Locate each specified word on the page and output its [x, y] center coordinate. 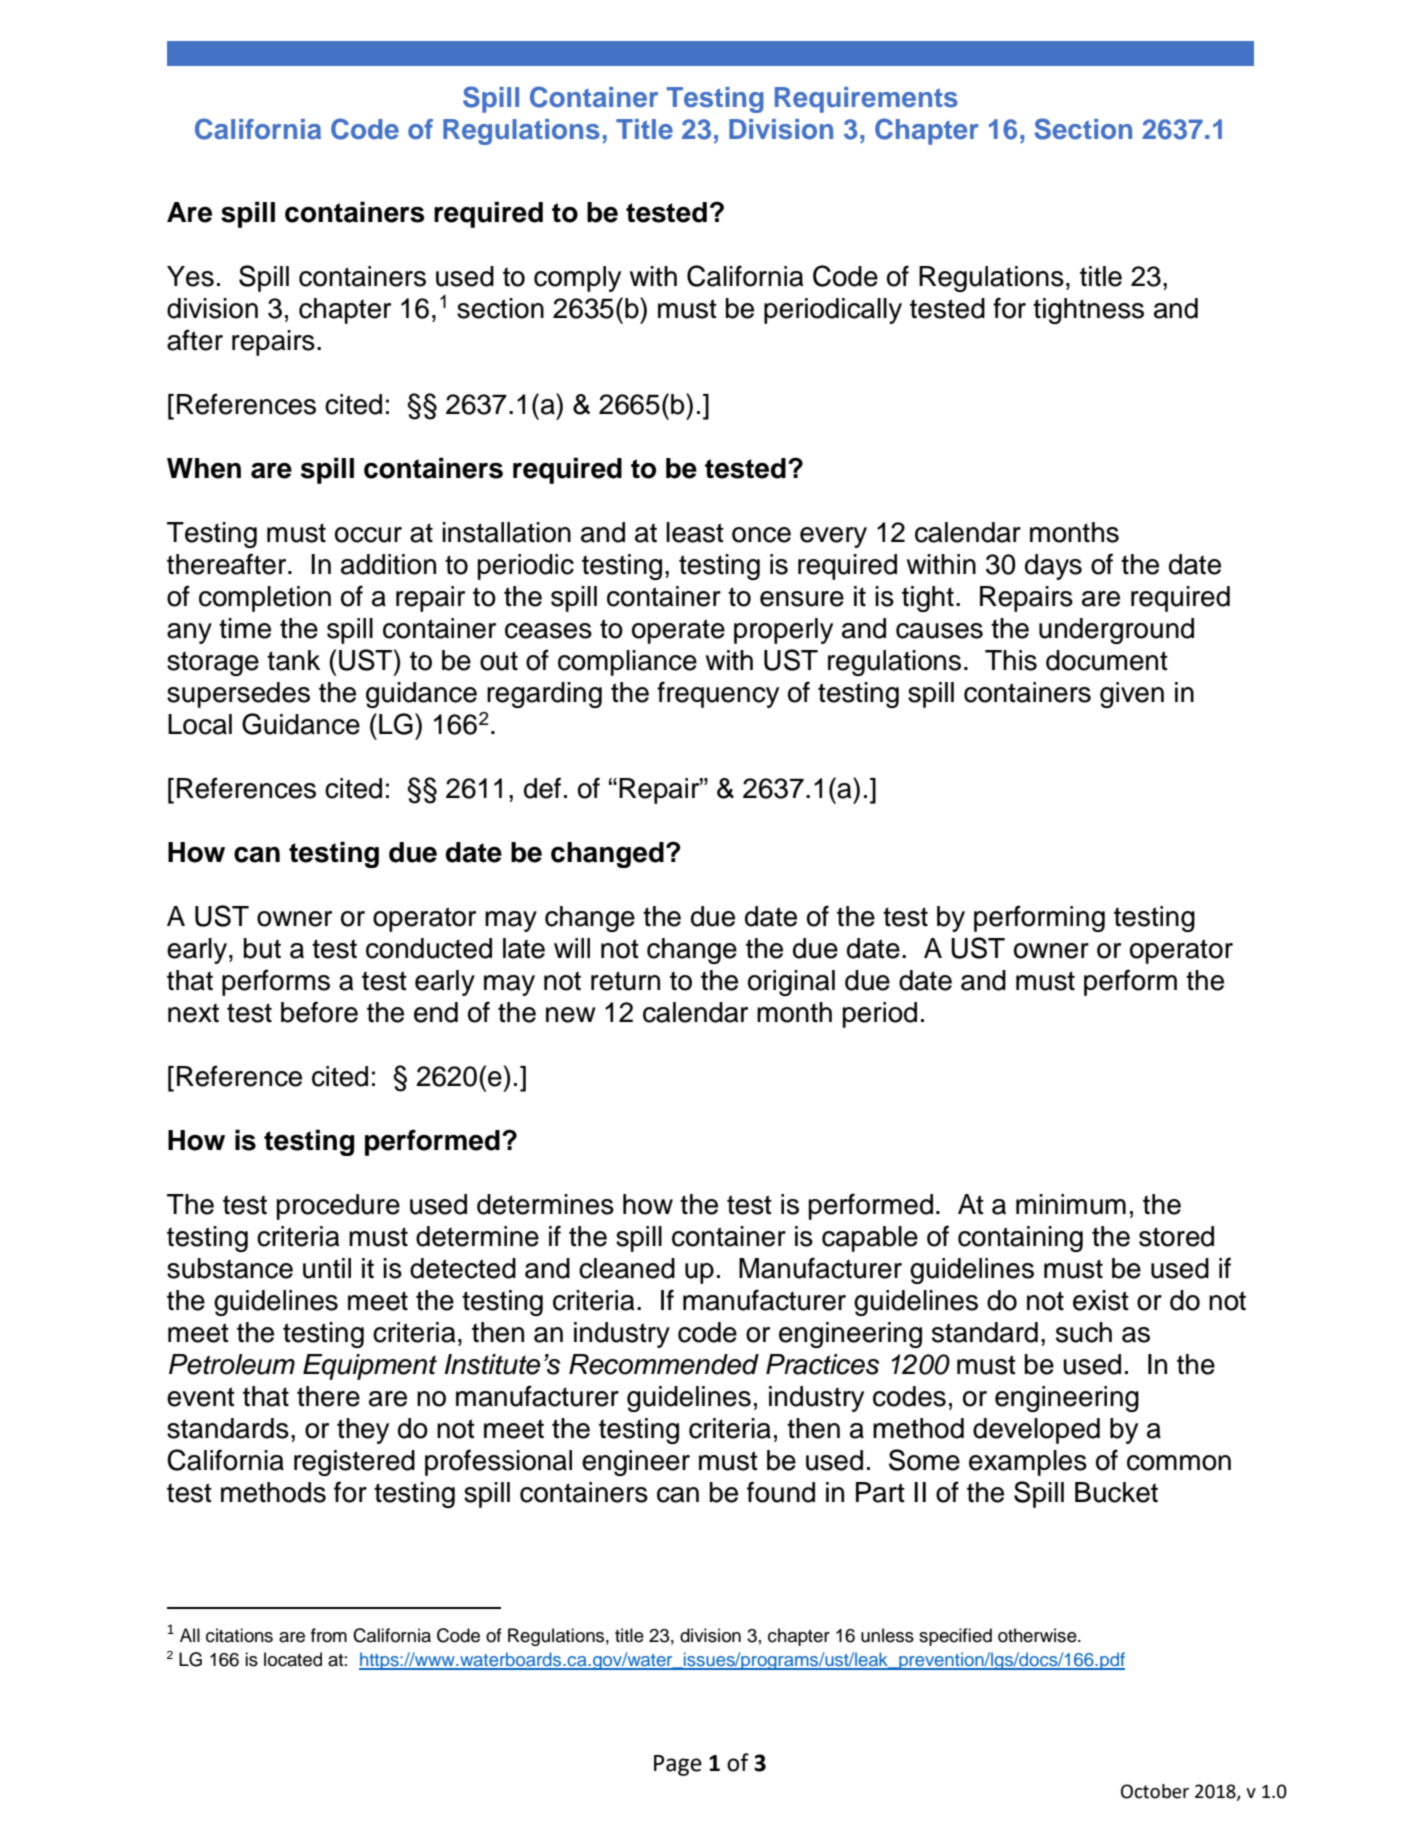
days [1053, 567]
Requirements [866, 100]
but [262, 948]
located [293, 1659]
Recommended [664, 1364]
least [695, 532]
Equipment [370, 1367]
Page [678, 1765]
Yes [190, 276]
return [625, 981]
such [1084, 1332]
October [1155, 1791]
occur [368, 535]
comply [577, 279]
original [791, 983]
